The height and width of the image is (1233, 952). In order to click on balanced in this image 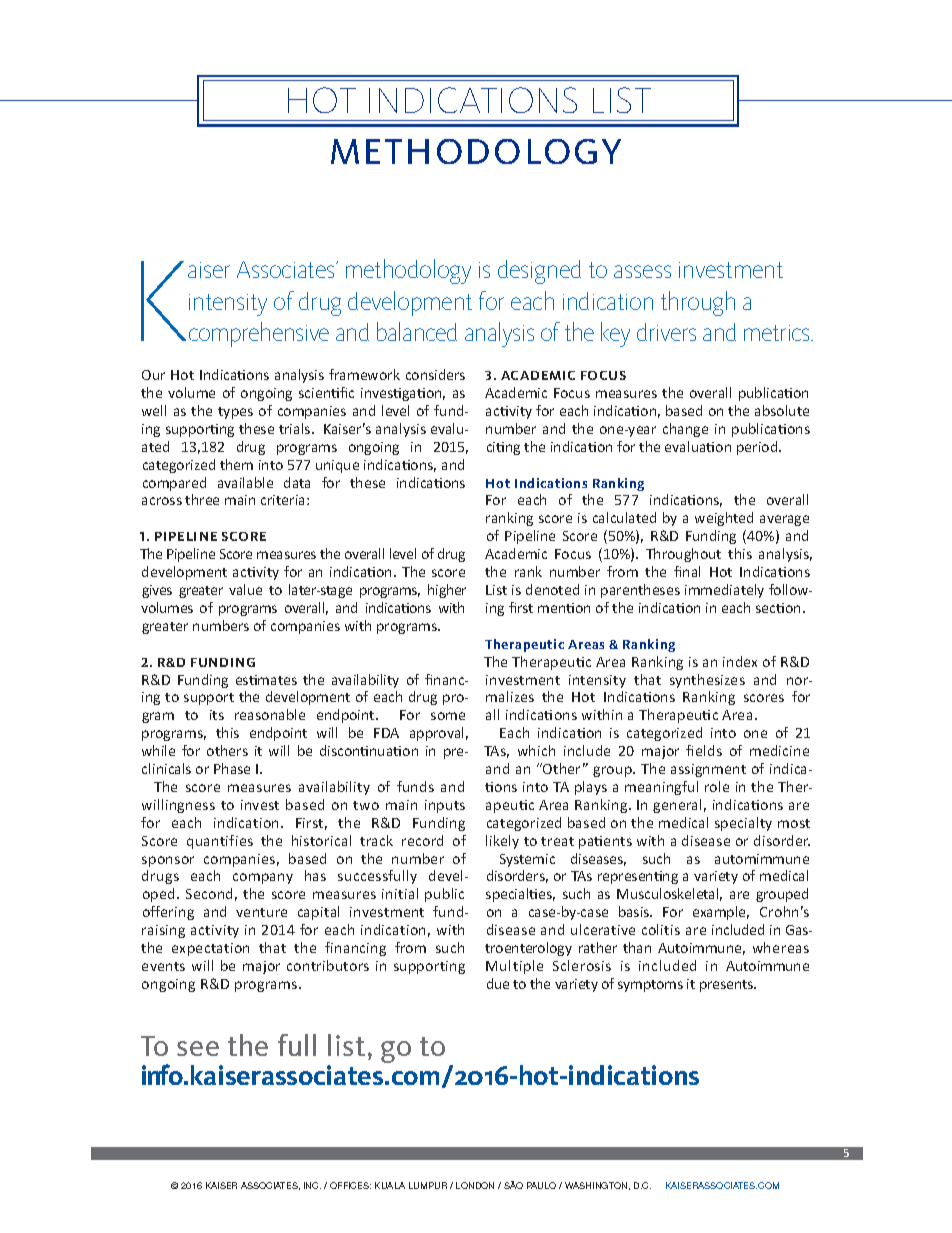, I will do `click(417, 331)`.
